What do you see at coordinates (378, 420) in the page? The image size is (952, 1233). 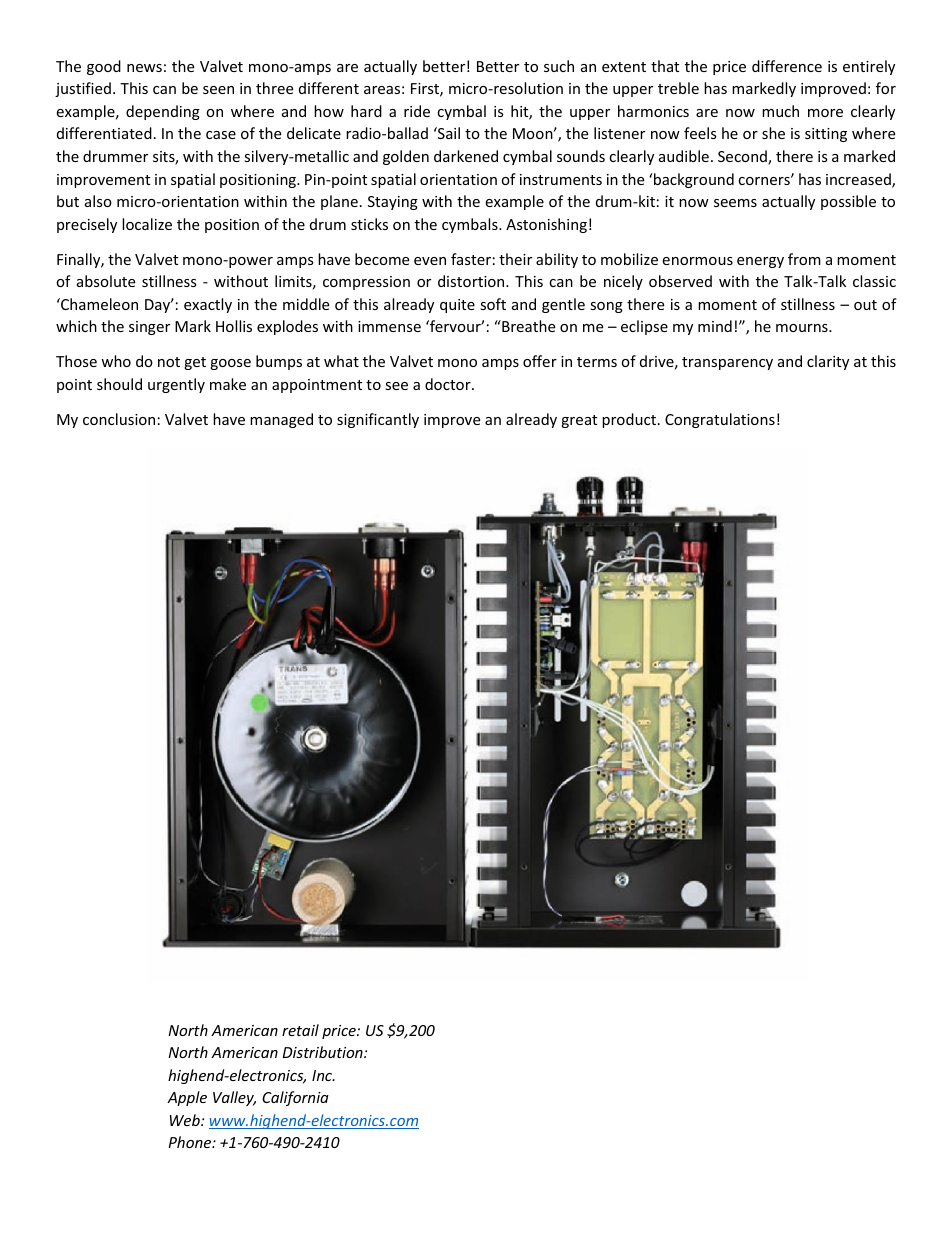 I see `significantly` at bounding box center [378, 420].
